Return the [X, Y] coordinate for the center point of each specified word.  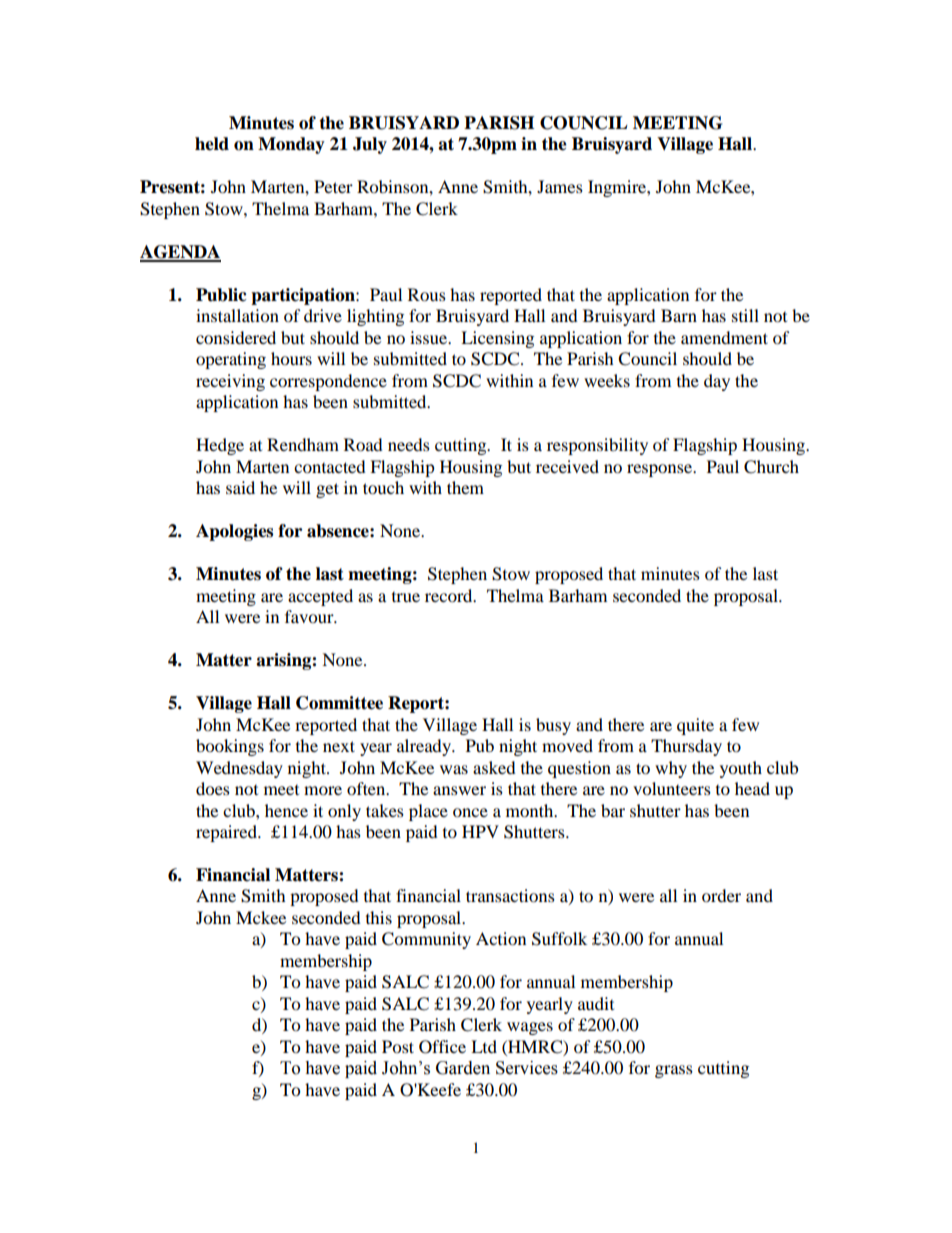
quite [695, 726]
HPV [480, 831]
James [560, 186]
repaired [227, 833]
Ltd [484, 1046]
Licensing [497, 339]
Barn [679, 315]
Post [398, 1046]
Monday [291, 145]
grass [674, 1071]
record [450, 595]
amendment [724, 337]
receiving [230, 382]
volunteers [672, 788]
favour [310, 616]
